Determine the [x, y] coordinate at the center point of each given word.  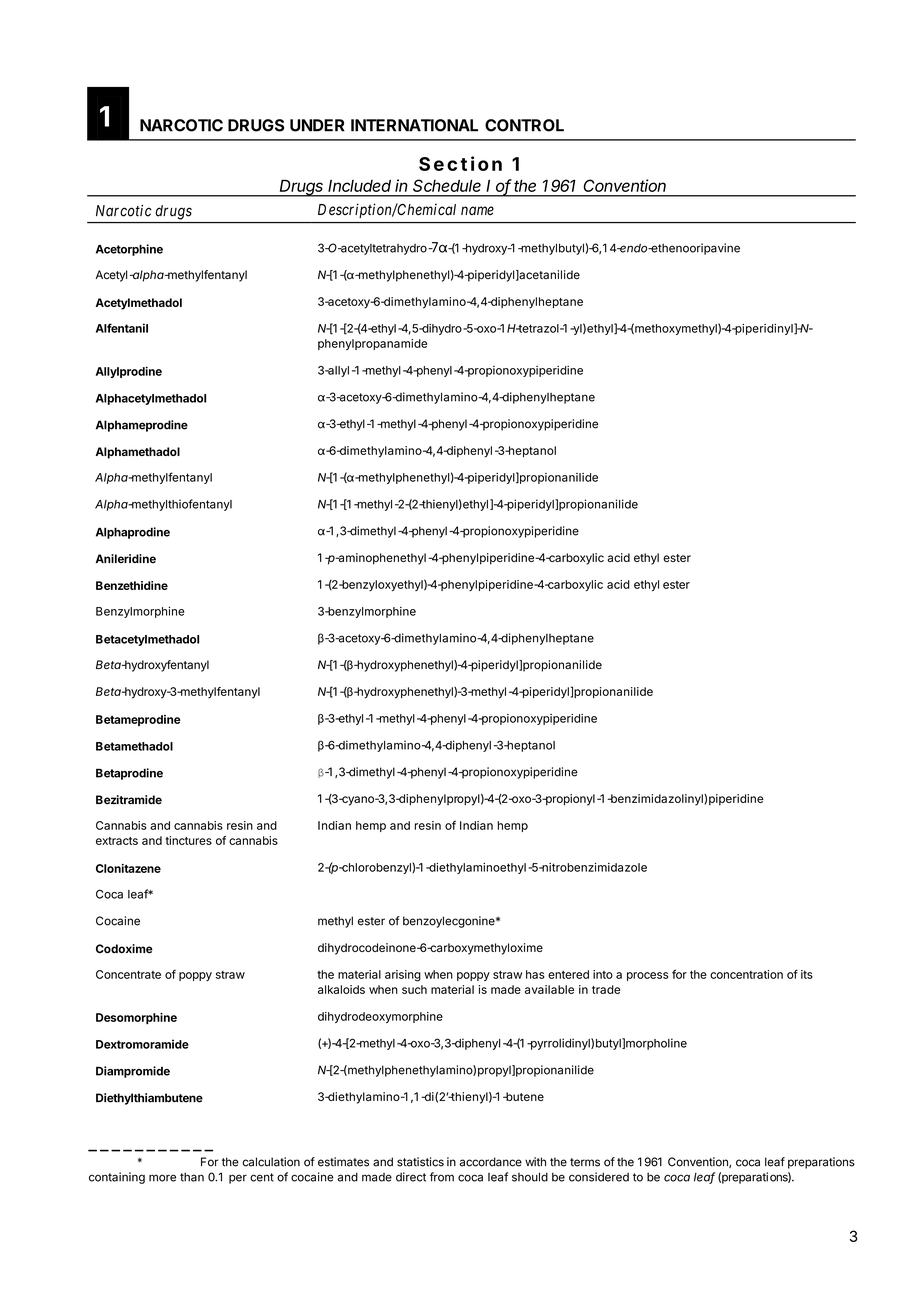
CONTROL [524, 125]
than [192, 1177]
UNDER [317, 125]
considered [599, 1177]
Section [460, 163]
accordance [490, 1162]
